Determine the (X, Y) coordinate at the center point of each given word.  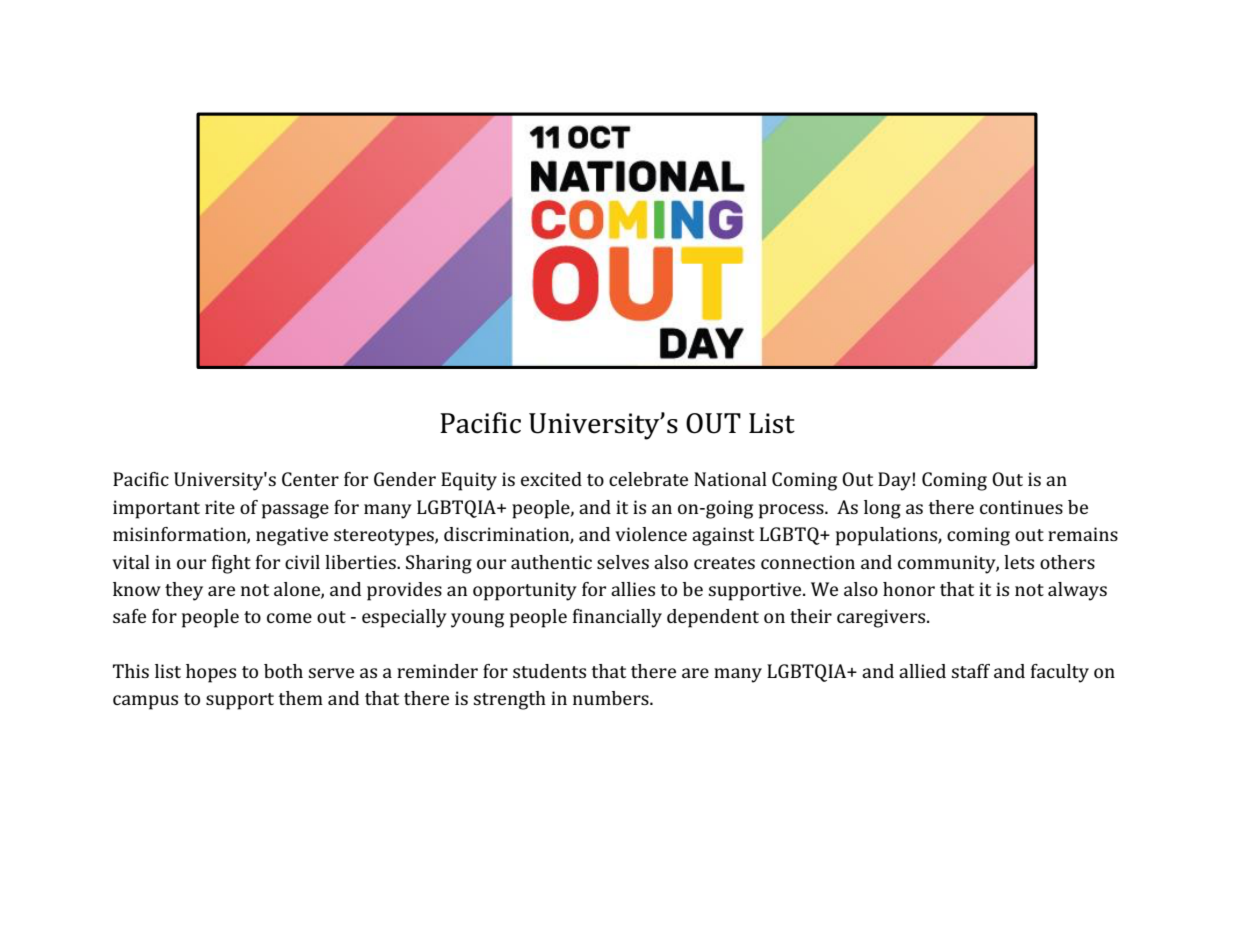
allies (633, 589)
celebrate (648, 479)
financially (617, 618)
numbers (612, 698)
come (289, 618)
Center (310, 479)
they (184, 591)
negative (292, 536)
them (300, 698)
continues (1021, 507)
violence (651, 534)
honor (909, 589)
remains (1083, 534)
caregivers (882, 618)
